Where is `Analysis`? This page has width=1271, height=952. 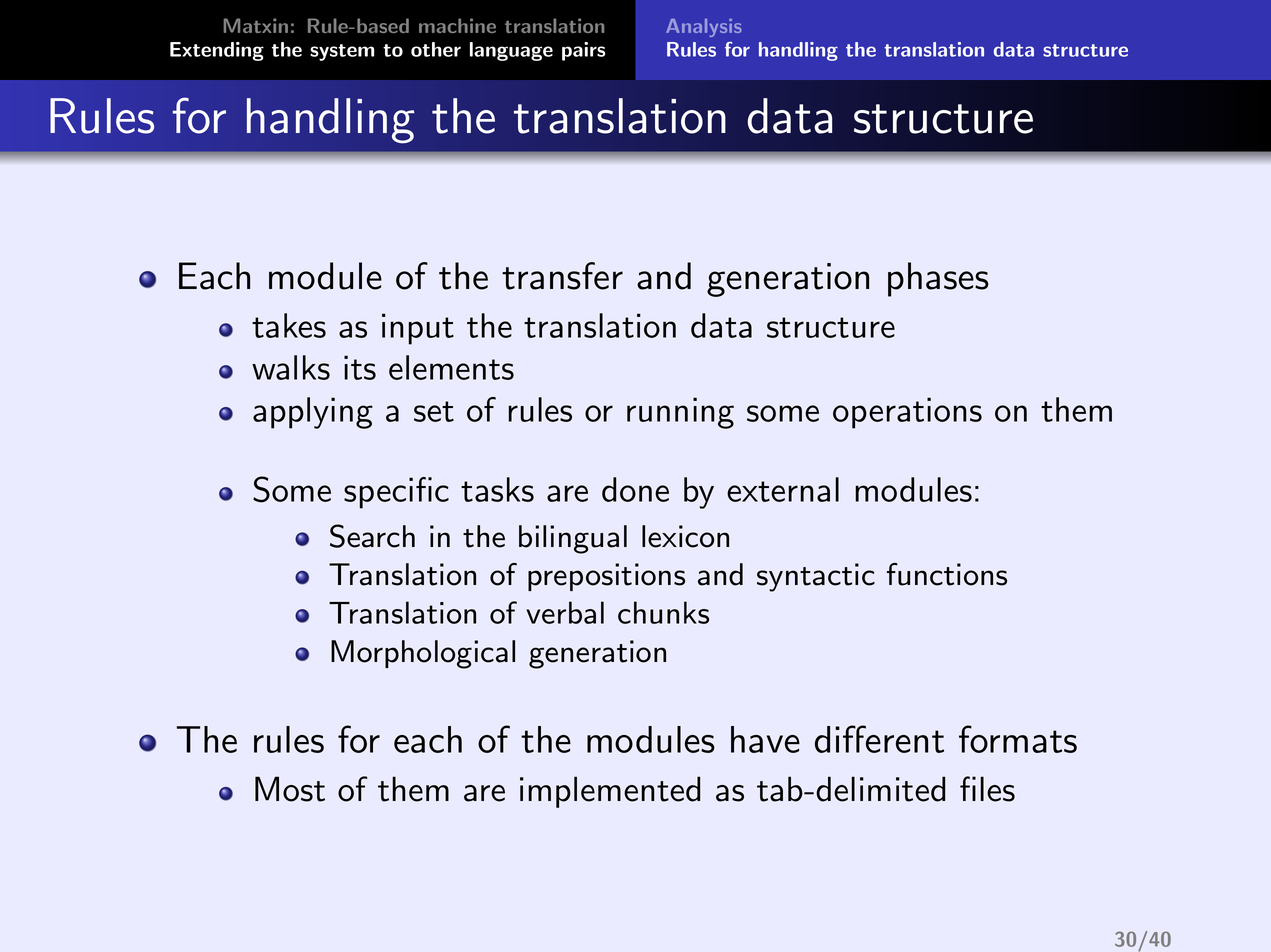
Analysis is located at coordinates (703, 28).
